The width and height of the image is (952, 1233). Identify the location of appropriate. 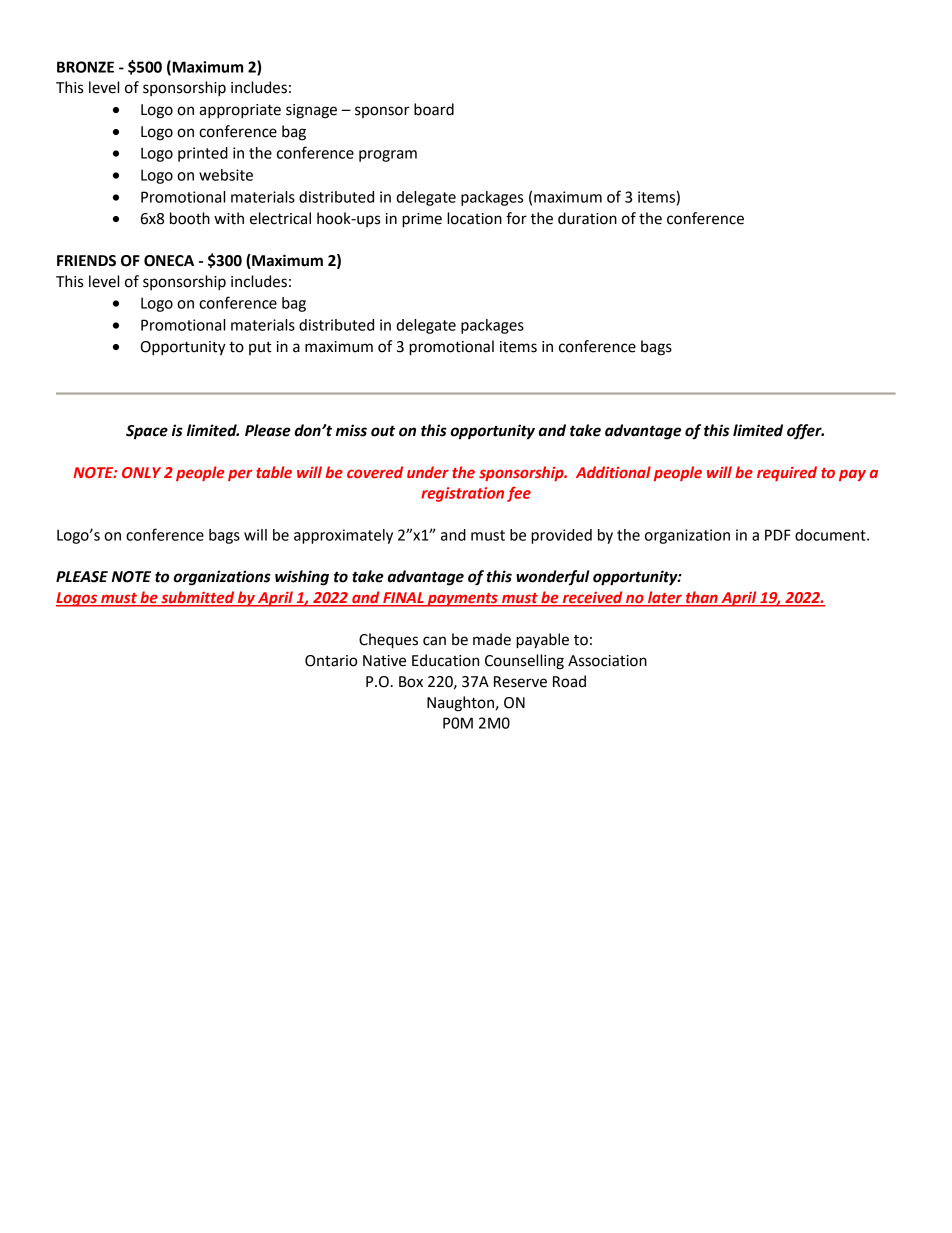
(240, 111).
